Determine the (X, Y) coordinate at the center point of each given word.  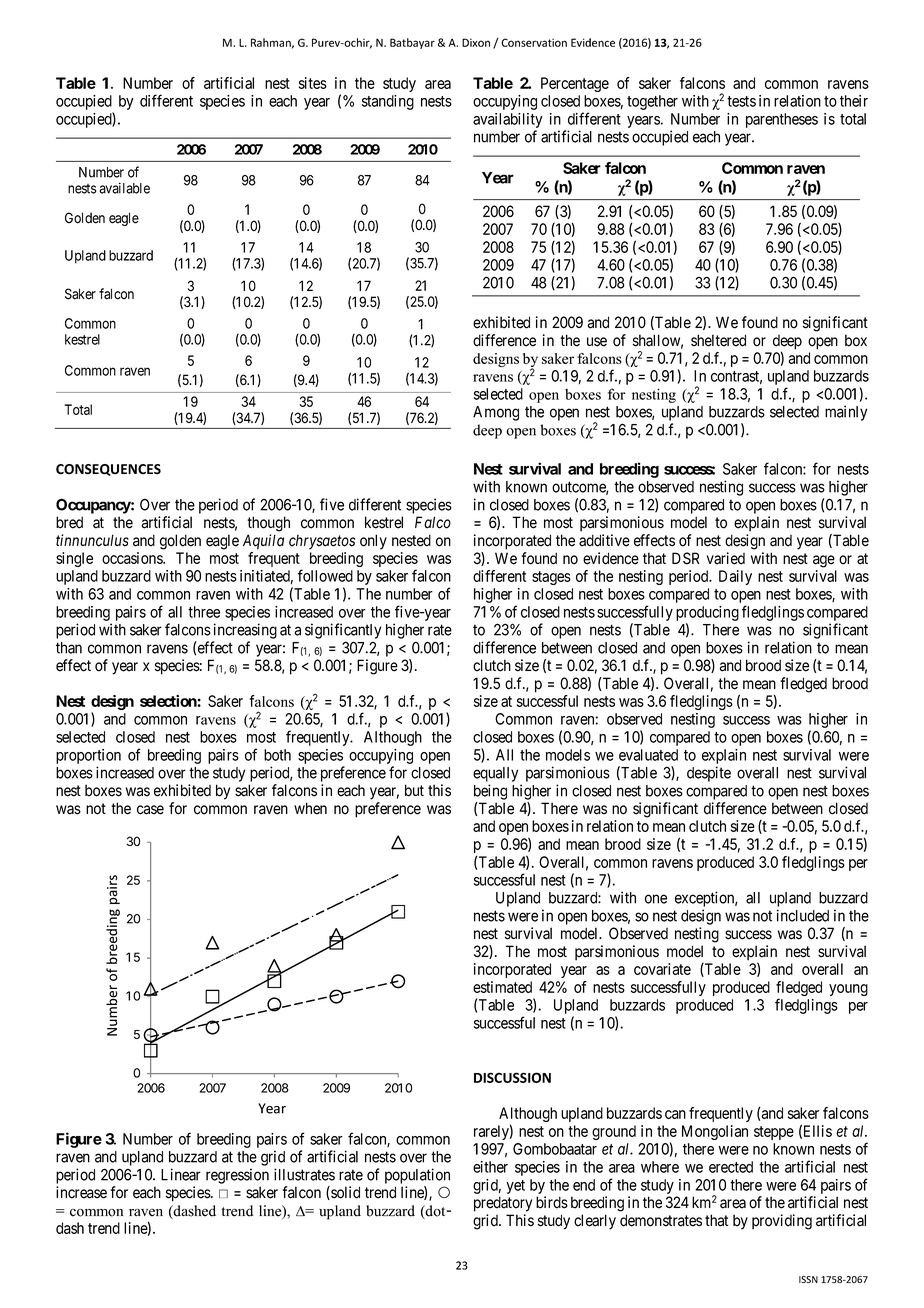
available (124, 188)
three (204, 612)
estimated (502, 987)
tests (741, 101)
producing (707, 613)
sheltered (718, 340)
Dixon (476, 42)
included (803, 915)
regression (237, 1176)
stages (551, 578)
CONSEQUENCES (108, 470)
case (150, 810)
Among (496, 413)
